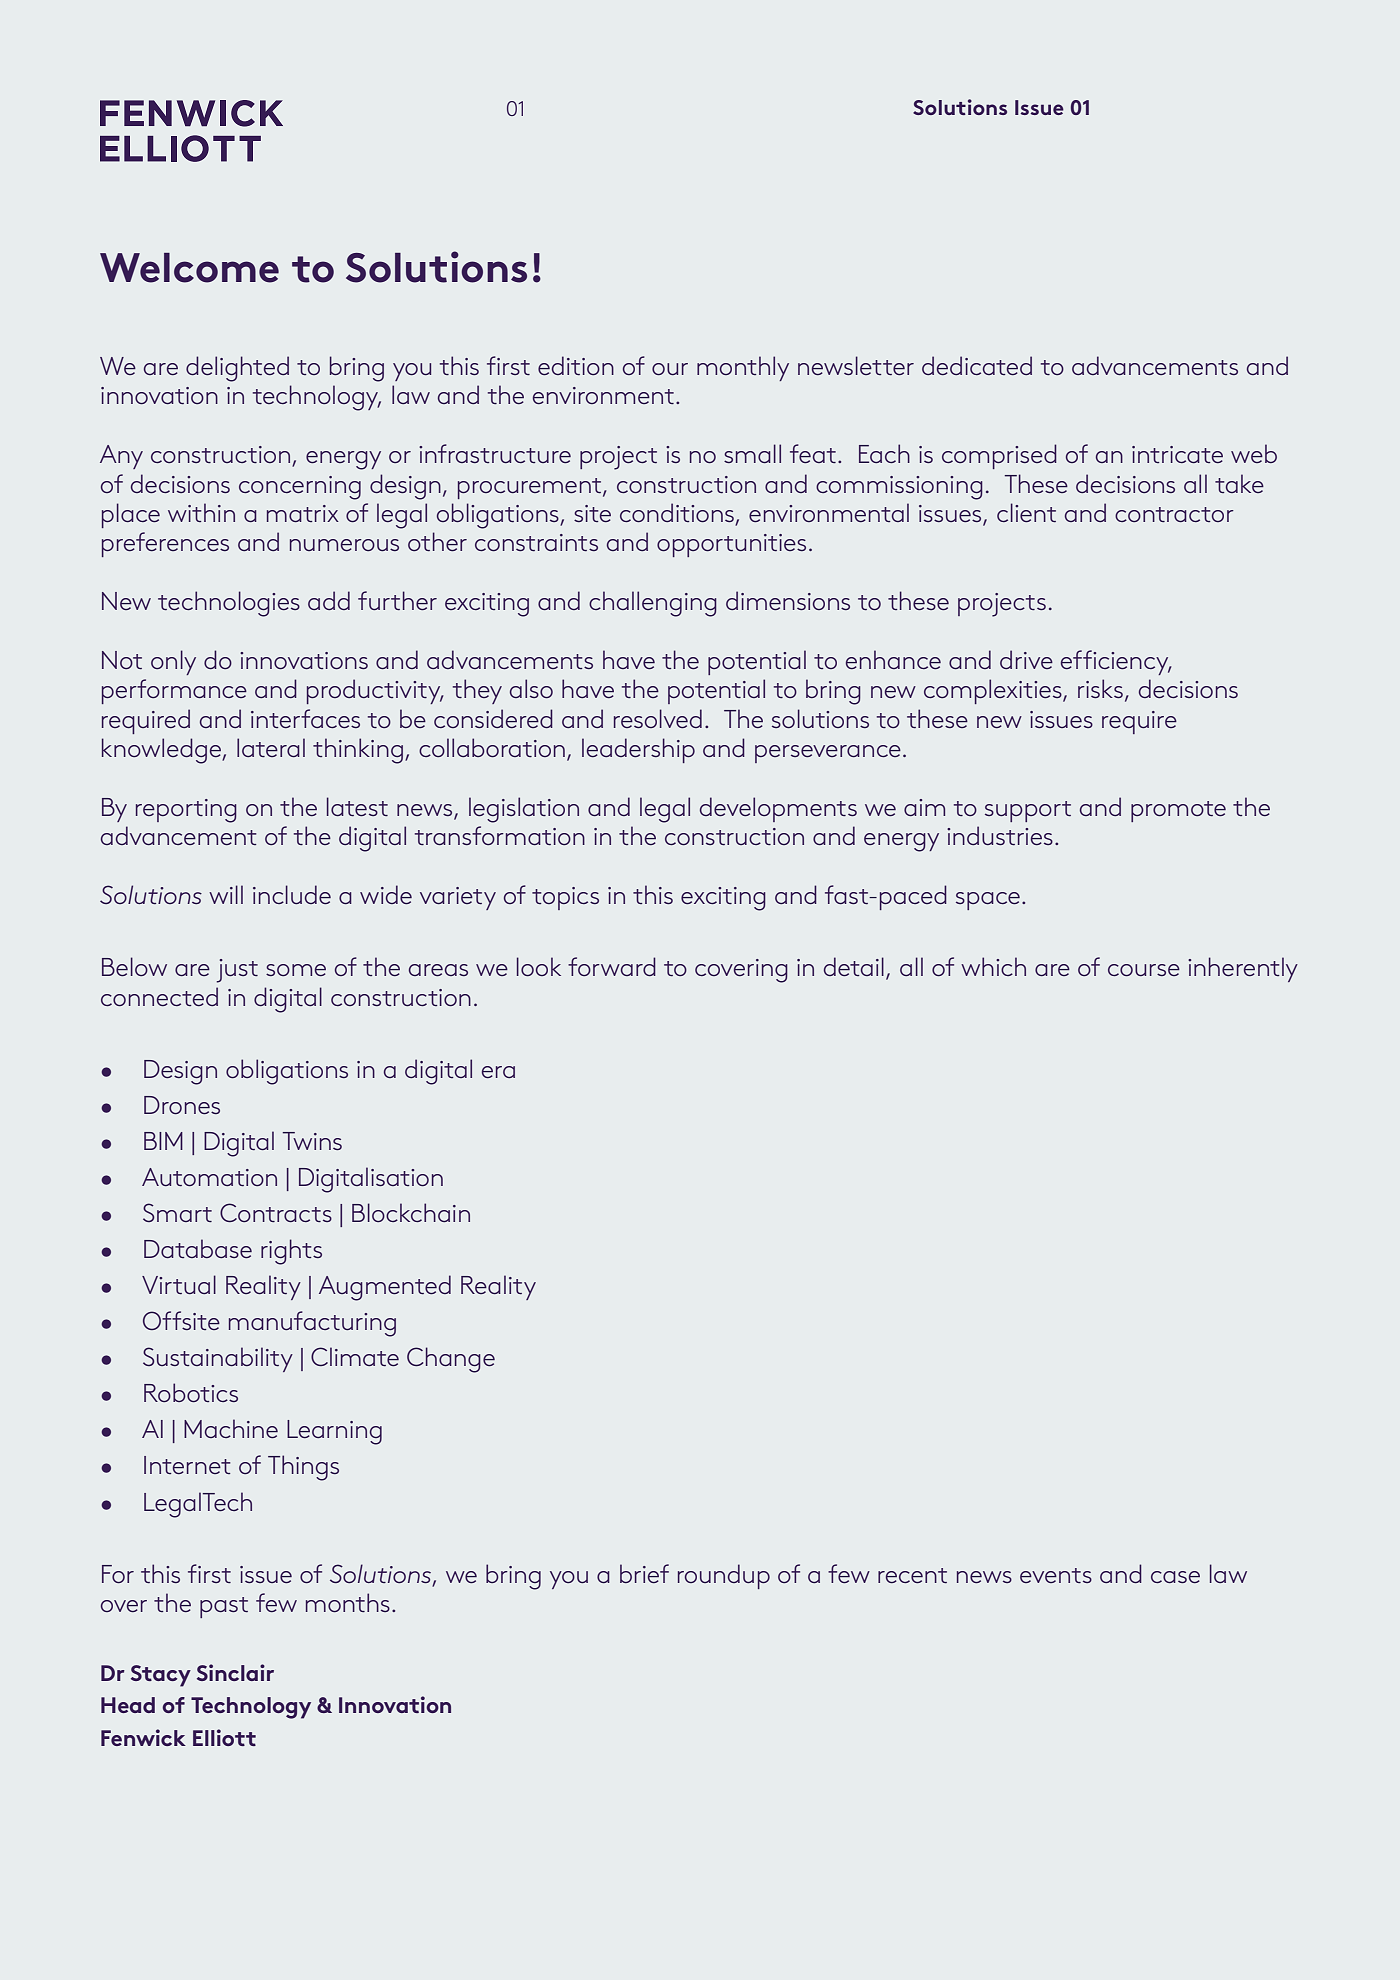 The height and width of the image is (1980, 1400). Describe the element at coordinates (235, 1672) in the image. I see `Sinclair` at that location.
